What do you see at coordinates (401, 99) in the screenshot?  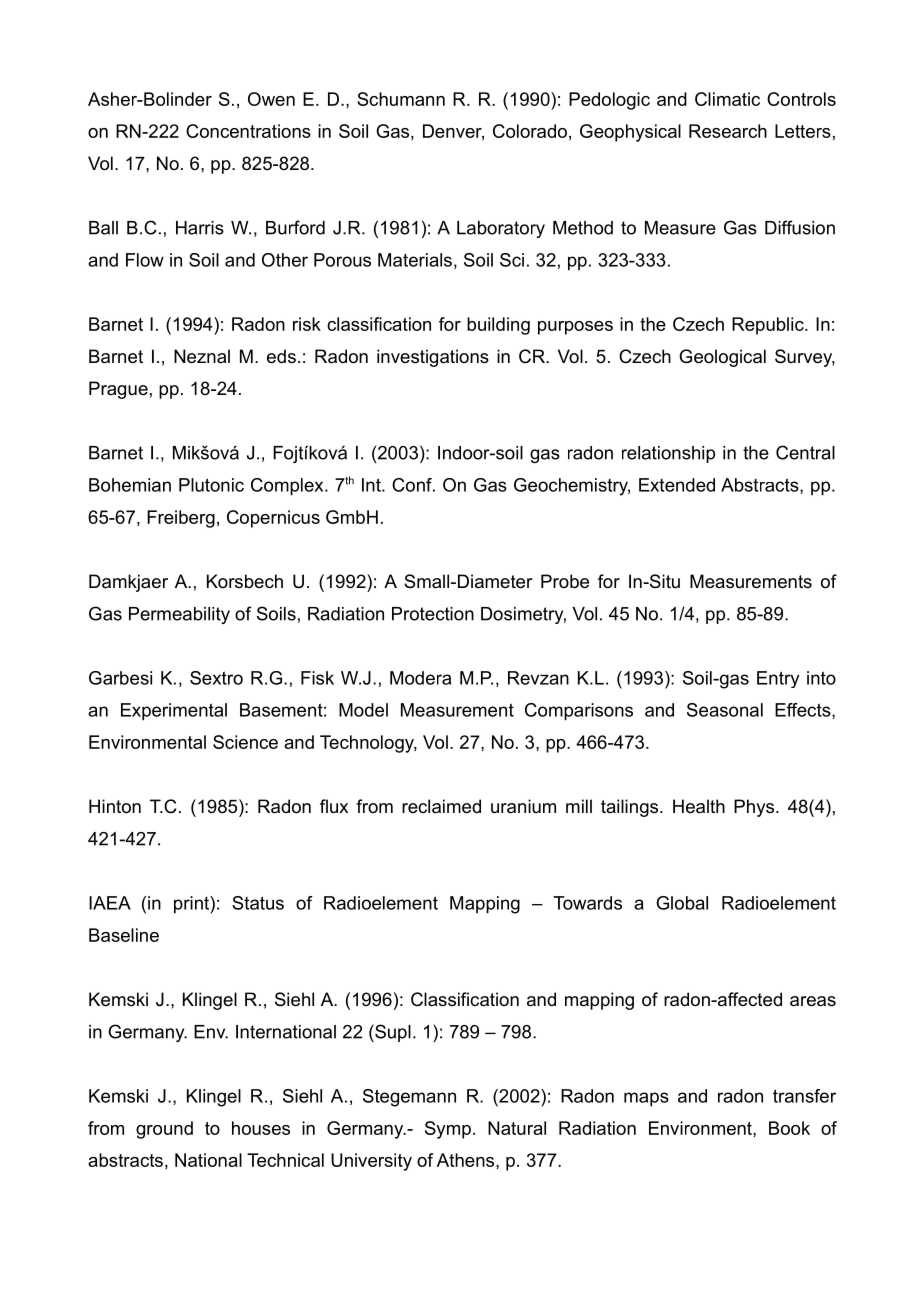 I see `Schumann` at bounding box center [401, 99].
